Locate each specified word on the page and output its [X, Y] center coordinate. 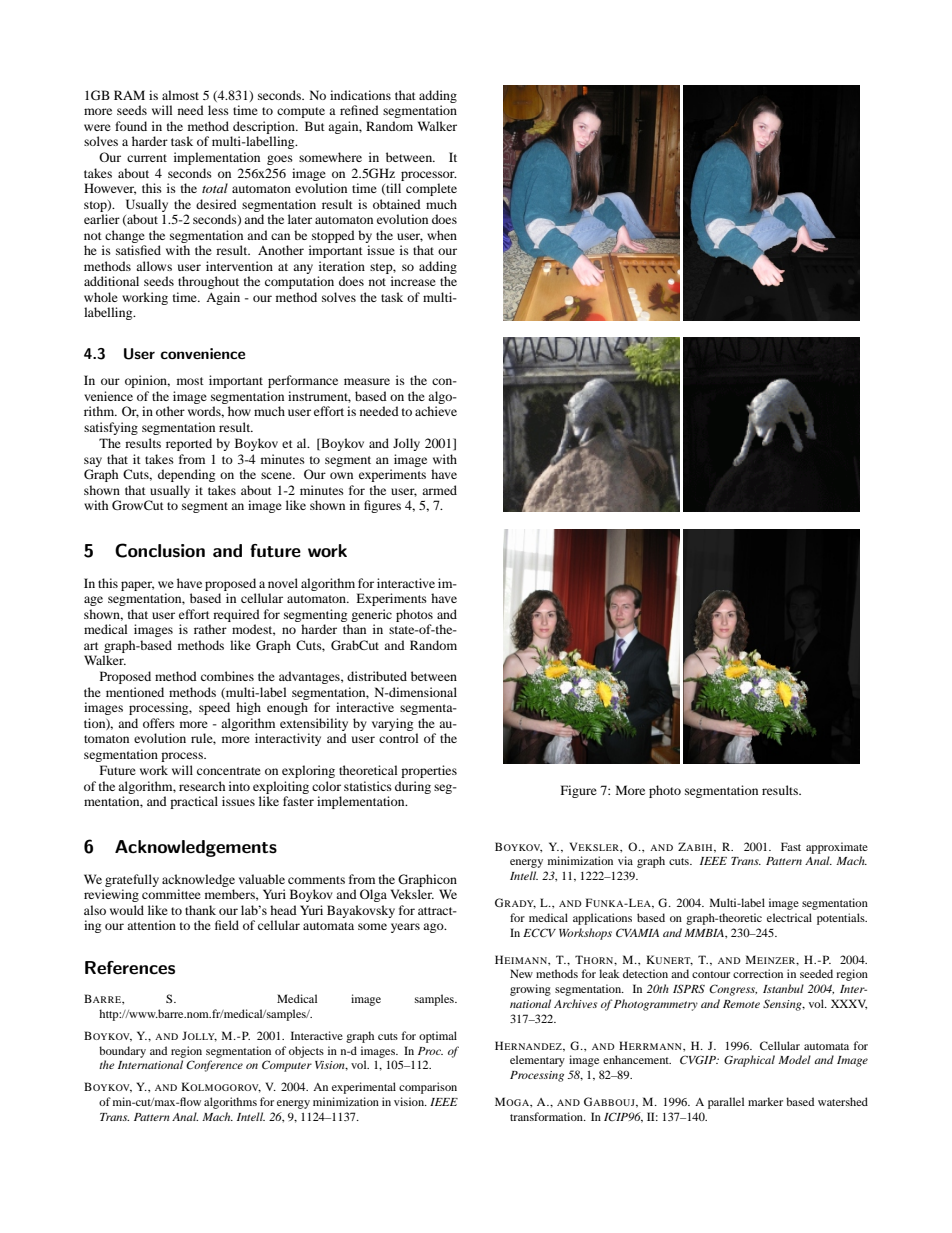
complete [431, 189]
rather [210, 629]
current [147, 158]
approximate [837, 848]
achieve [436, 411]
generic [371, 615]
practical [194, 802]
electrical [789, 917]
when [442, 235]
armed [439, 490]
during [413, 787]
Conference [214, 1066]
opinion [147, 381]
